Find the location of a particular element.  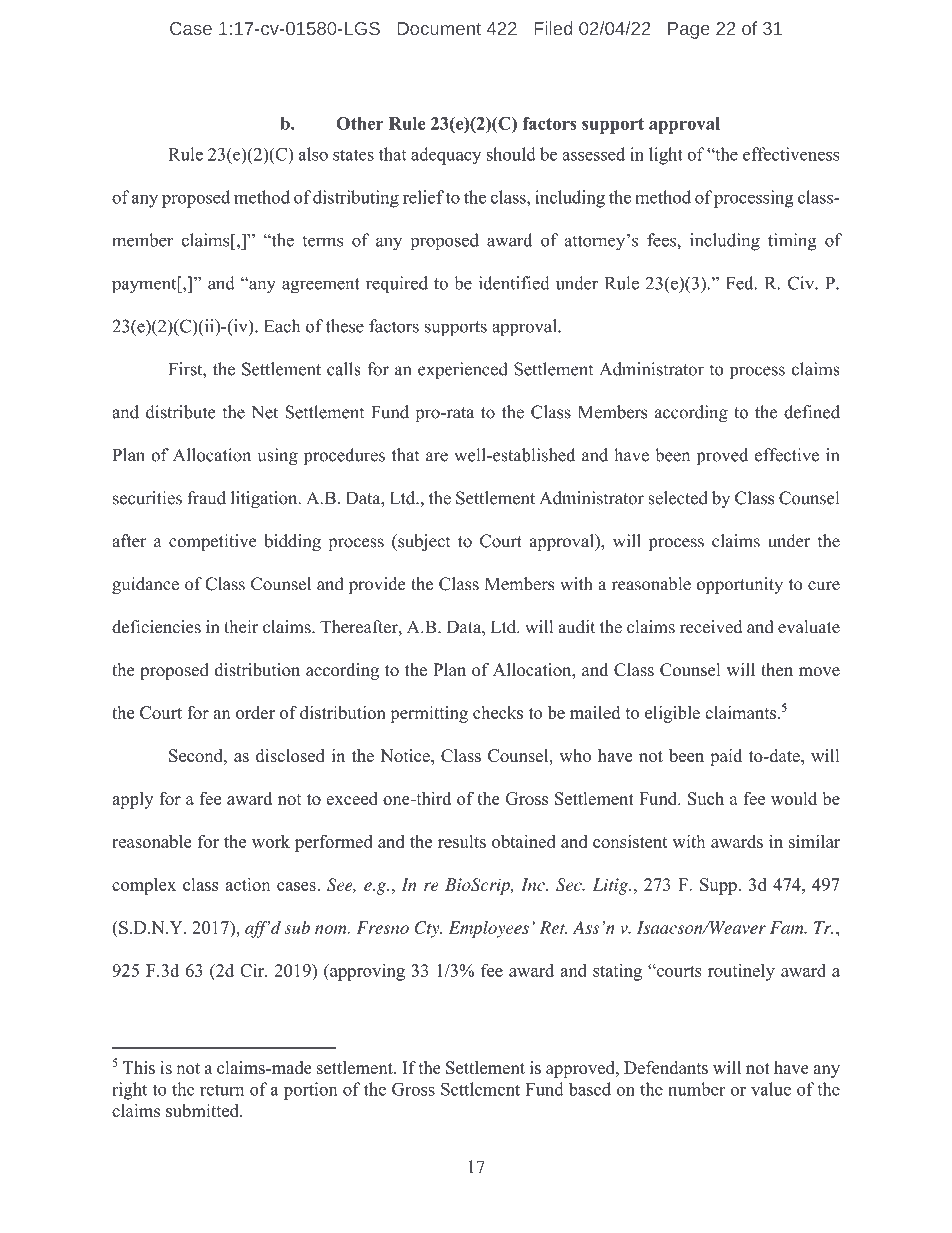

based is located at coordinates (590, 1089).
